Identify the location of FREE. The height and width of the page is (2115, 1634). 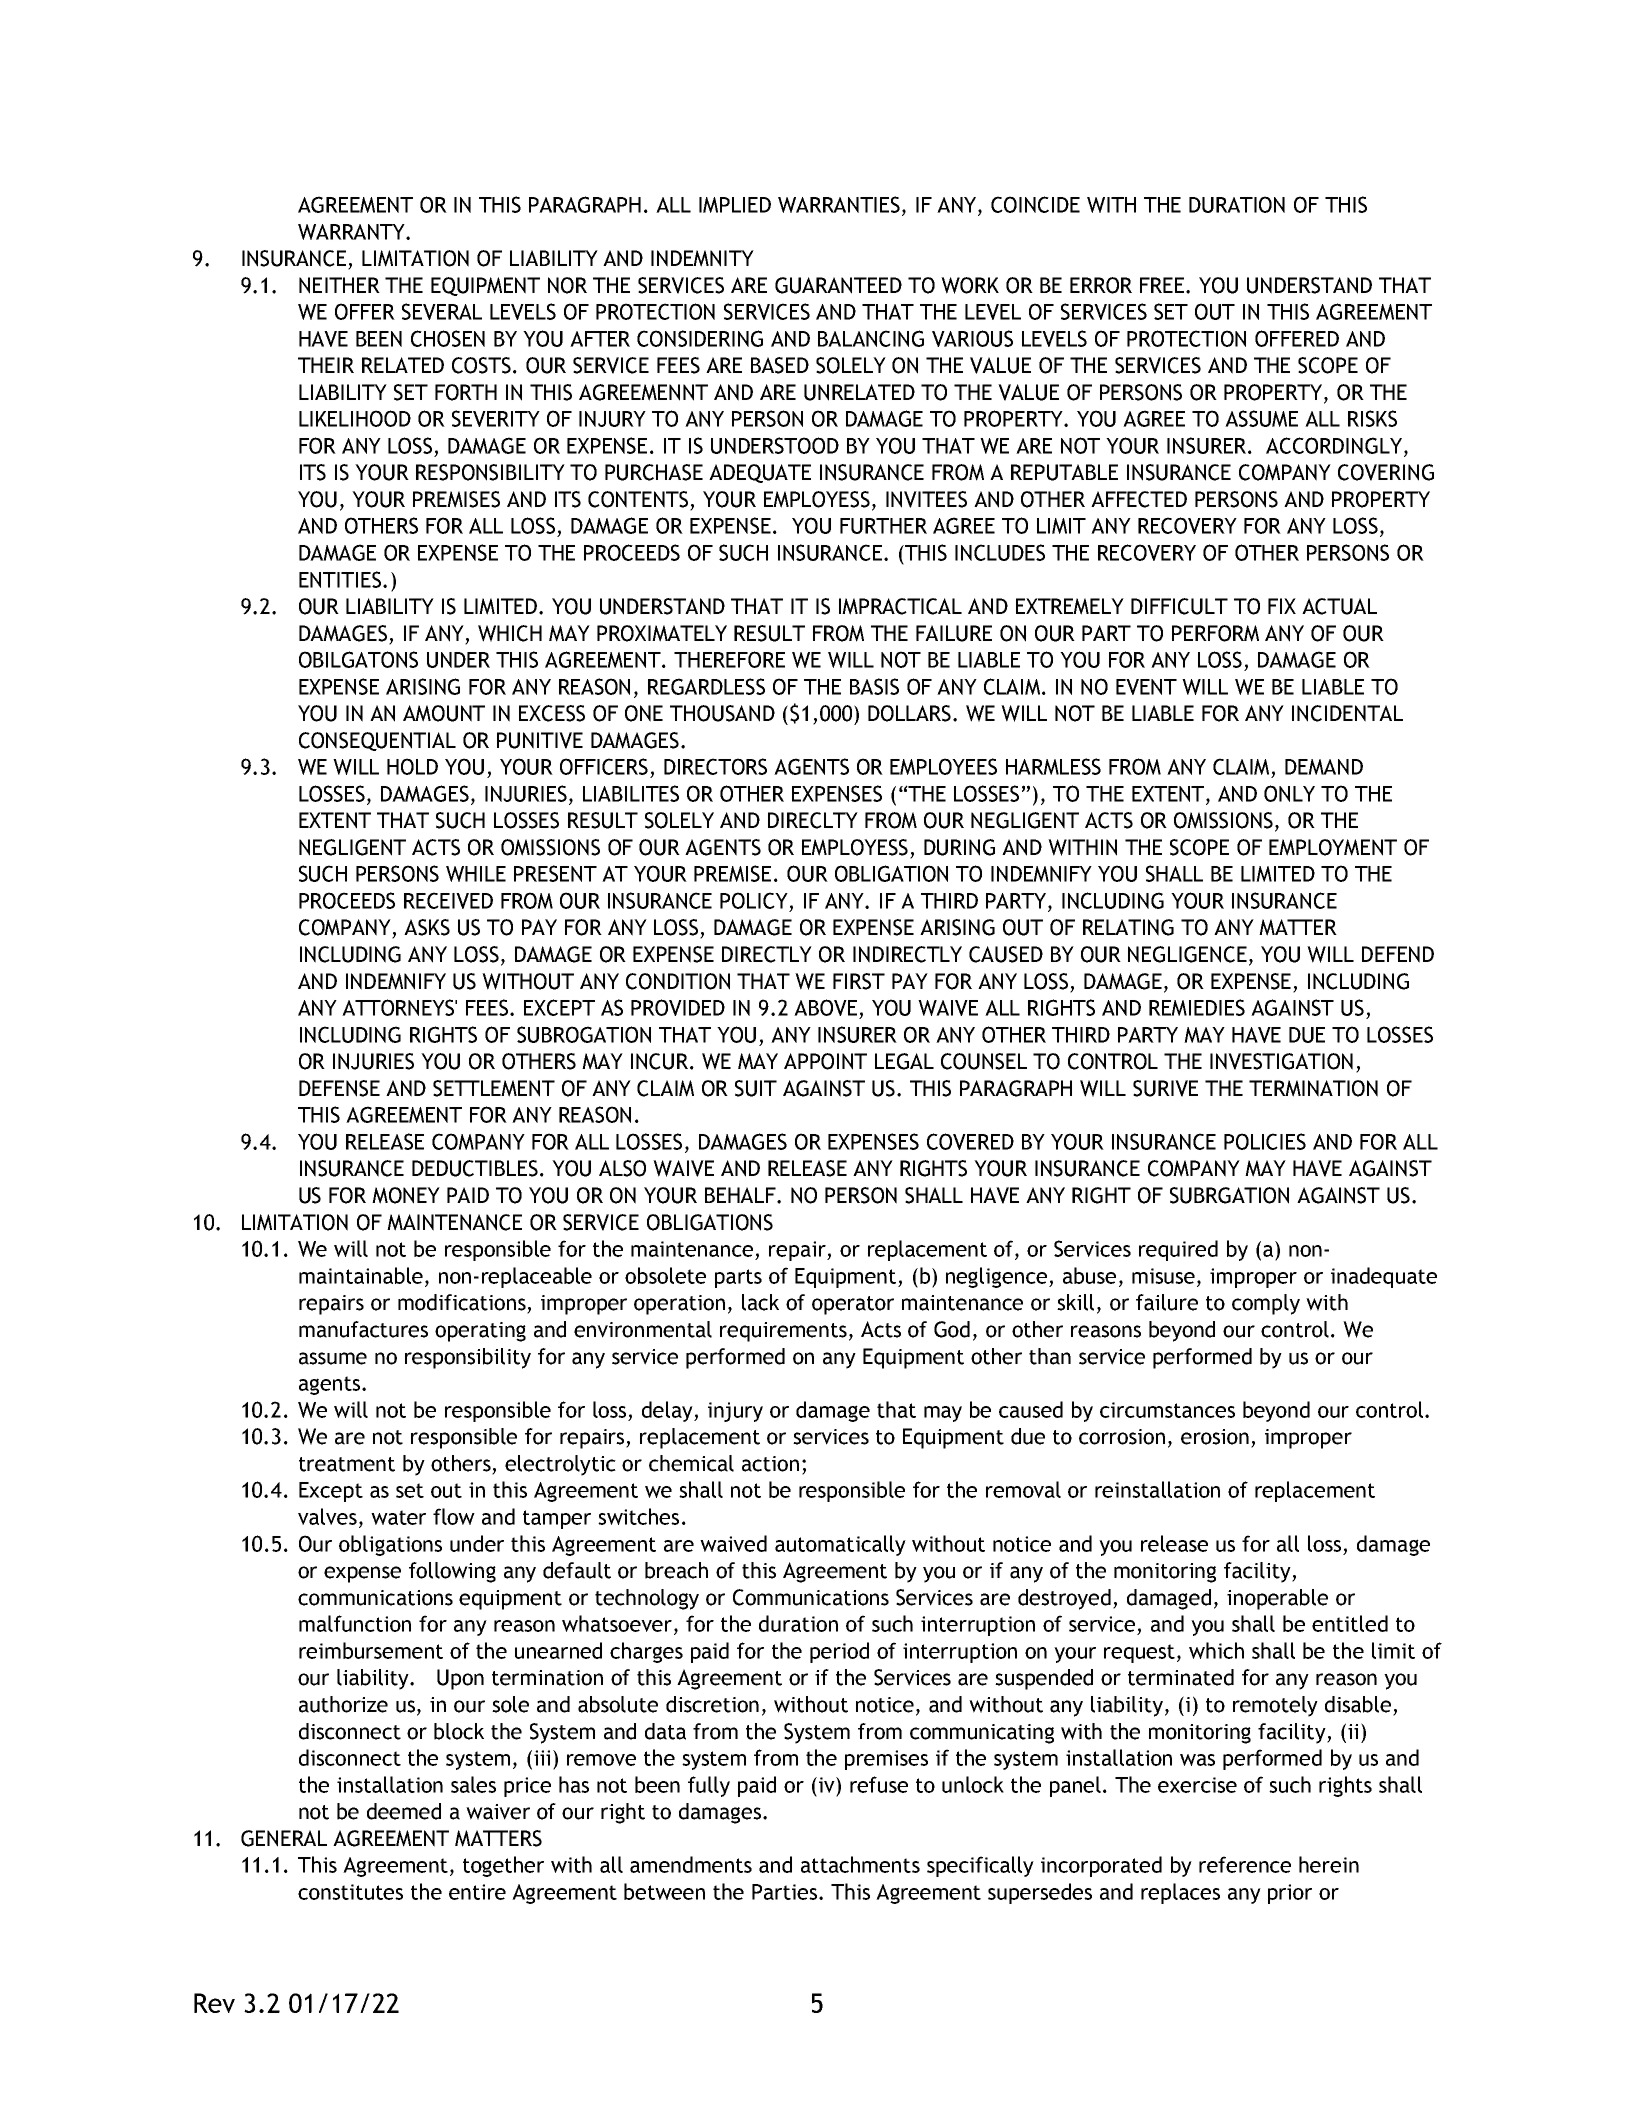
(1163, 285).
